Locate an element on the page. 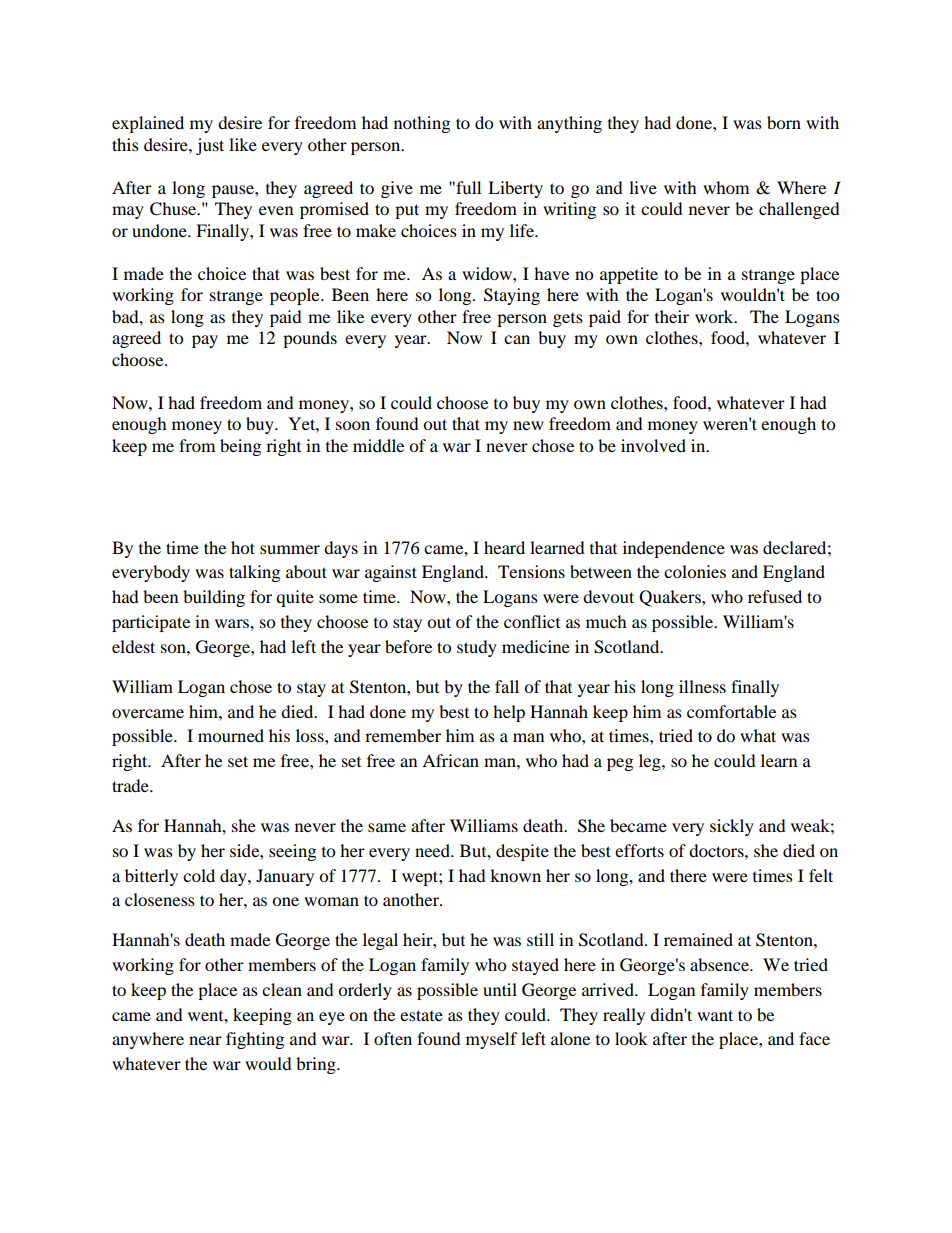  refused is located at coordinates (775, 596).
